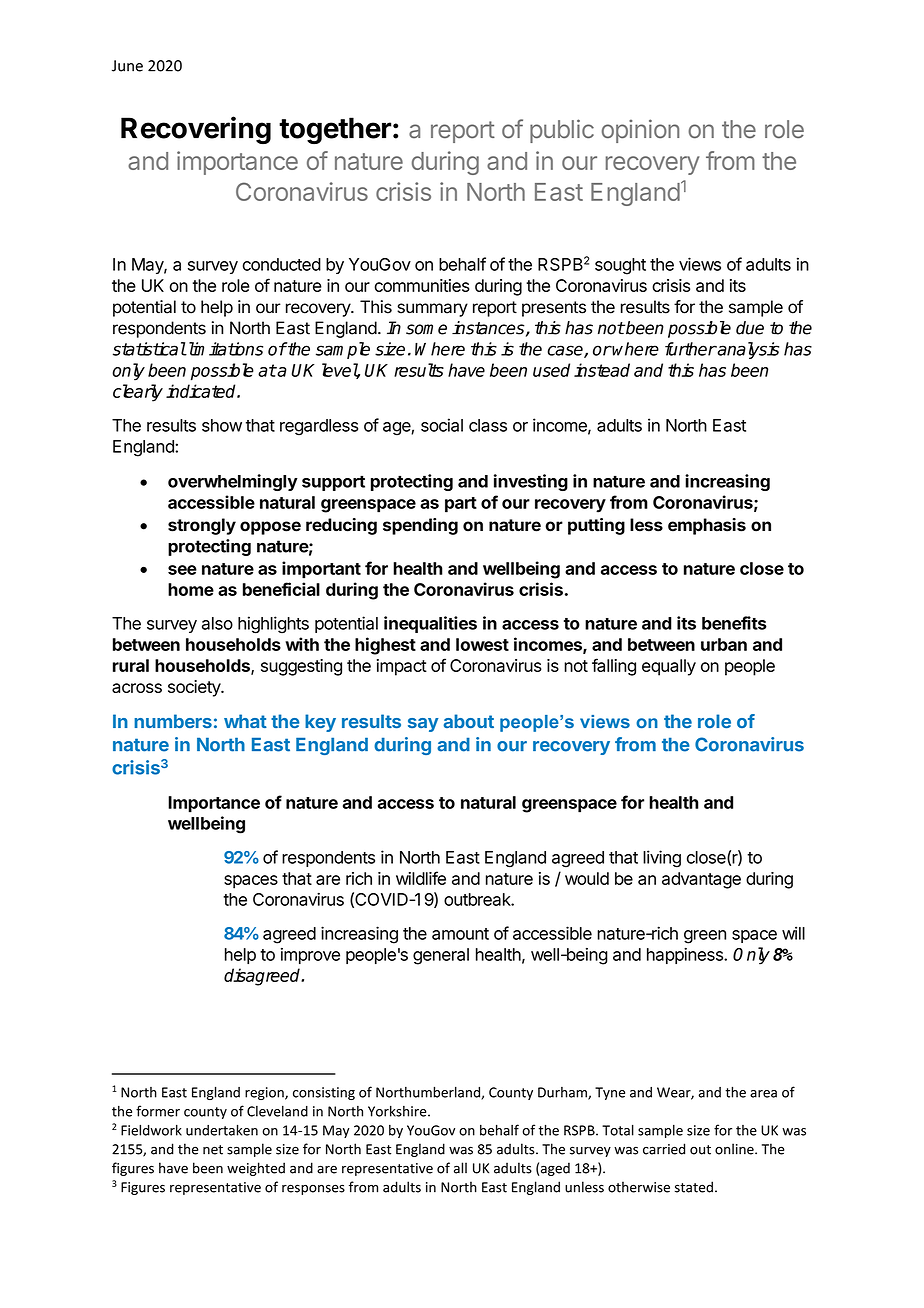 The height and width of the image is (1308, 924). Describe the element at coordinates (173, 721) in the image. I see `numbers` at that location.
